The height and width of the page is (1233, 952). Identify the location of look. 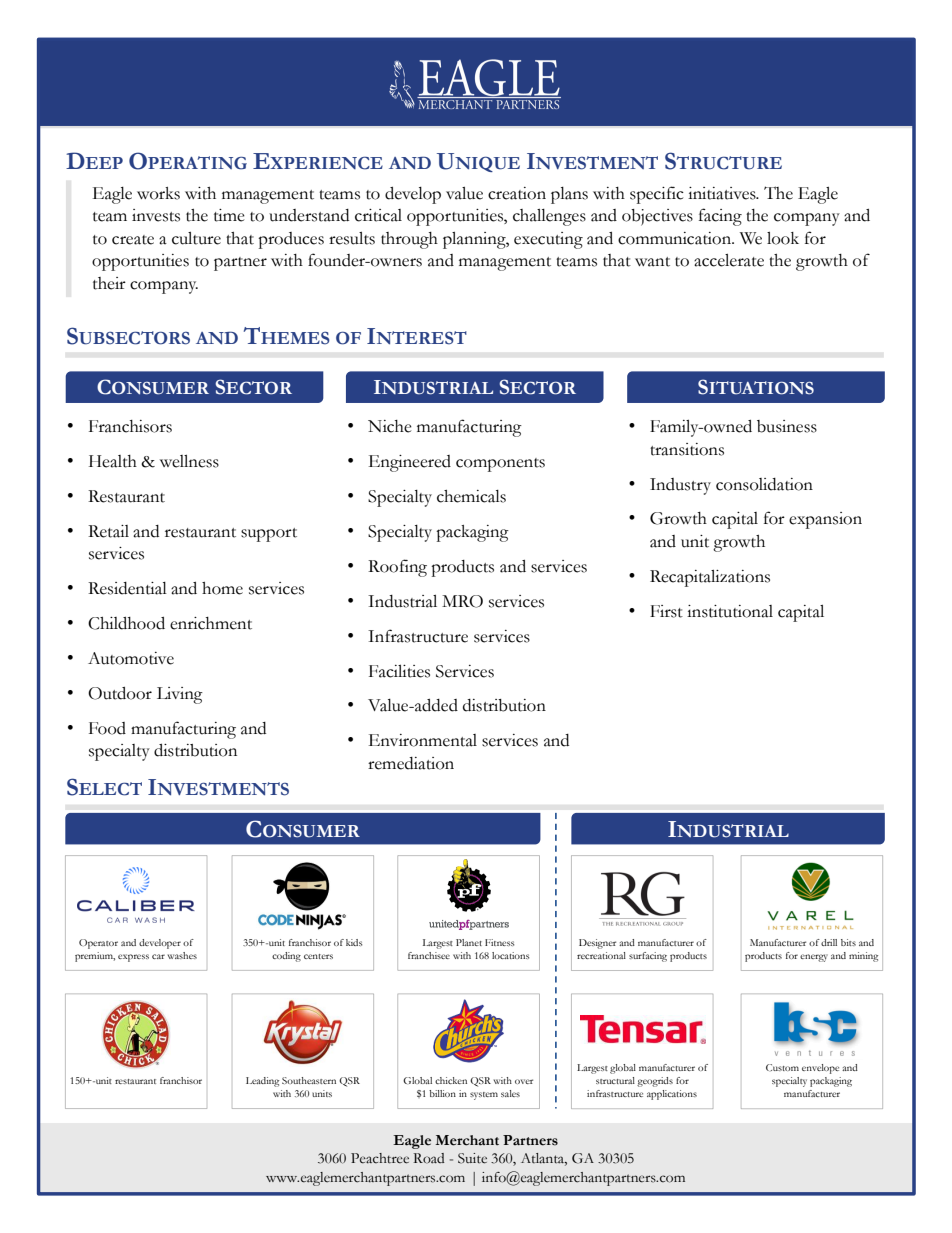
(783, 238).
